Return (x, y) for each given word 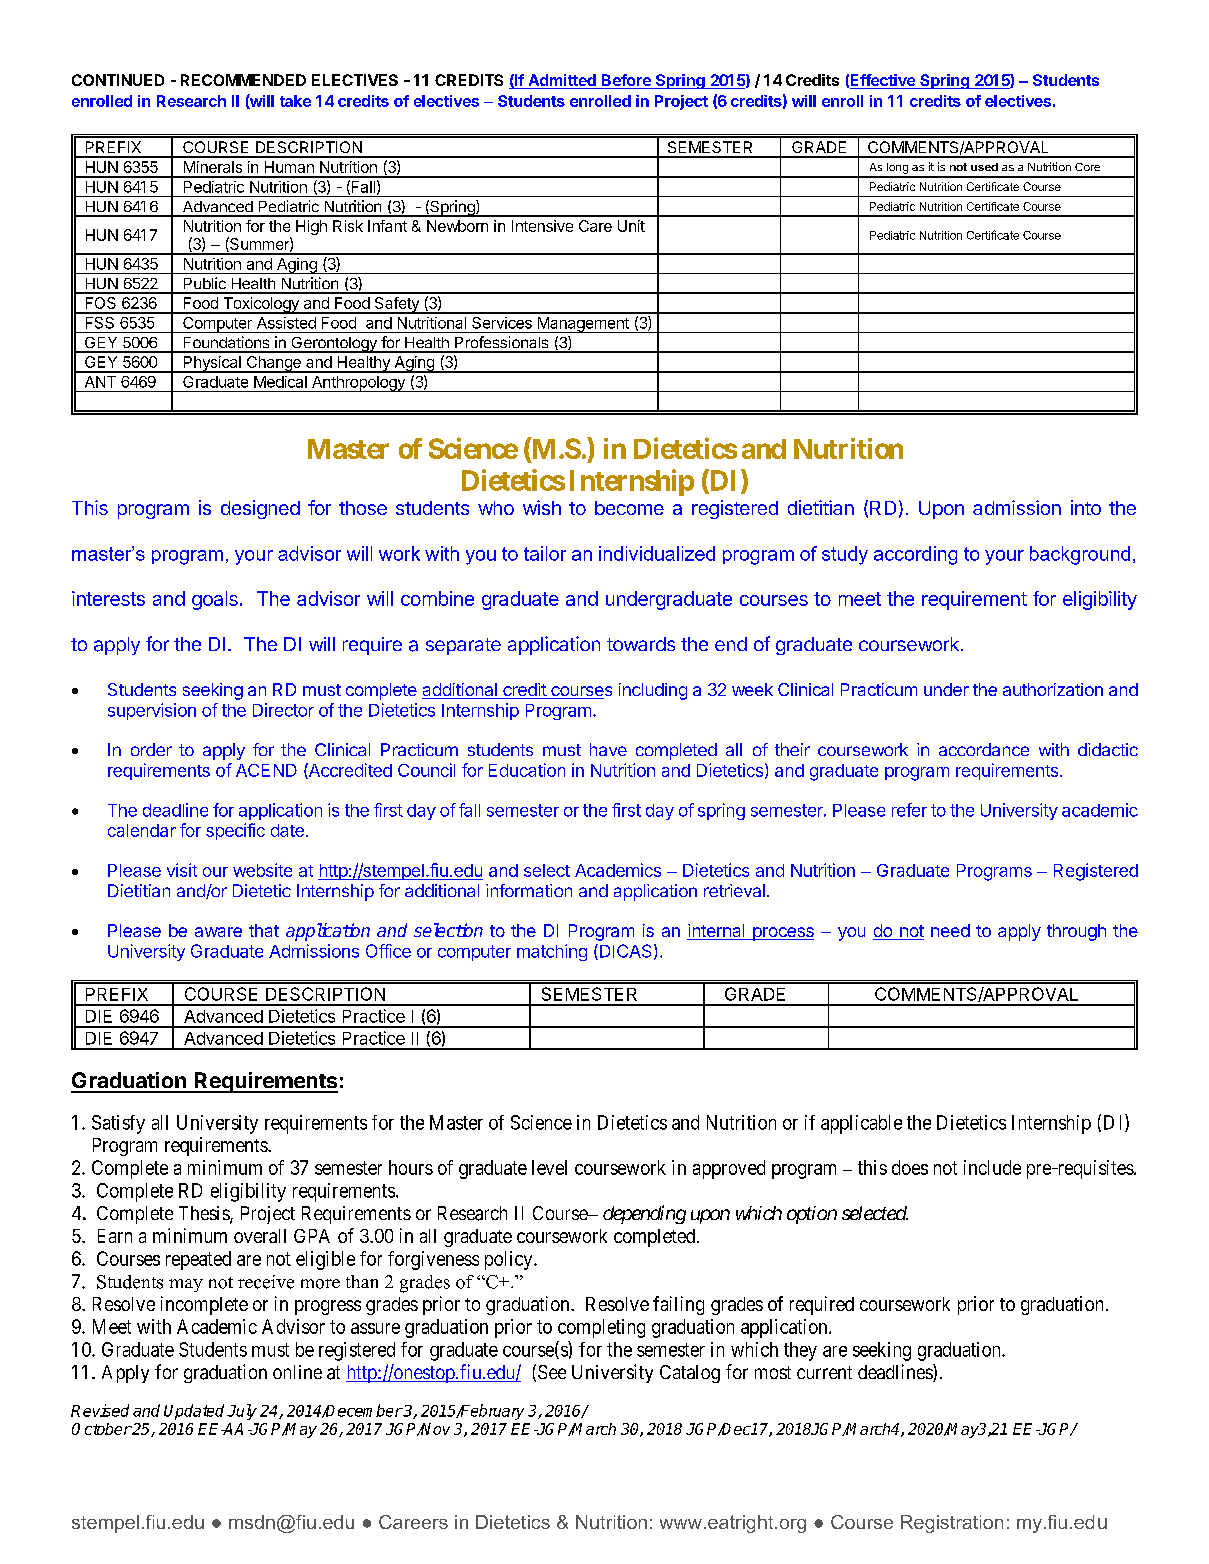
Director (283, 710)
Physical (212, 364)
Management (583, 325)
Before (626, 81)
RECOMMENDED (243, 80)
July (242, 1412)
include (992, 1167)
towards (641, 644)
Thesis (205, 1214)
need (950, 930)
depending (644, 1214)
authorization (1053, 689)
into (1086, 507)
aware (218, 932)
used (984, 167)
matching (552, 952)
